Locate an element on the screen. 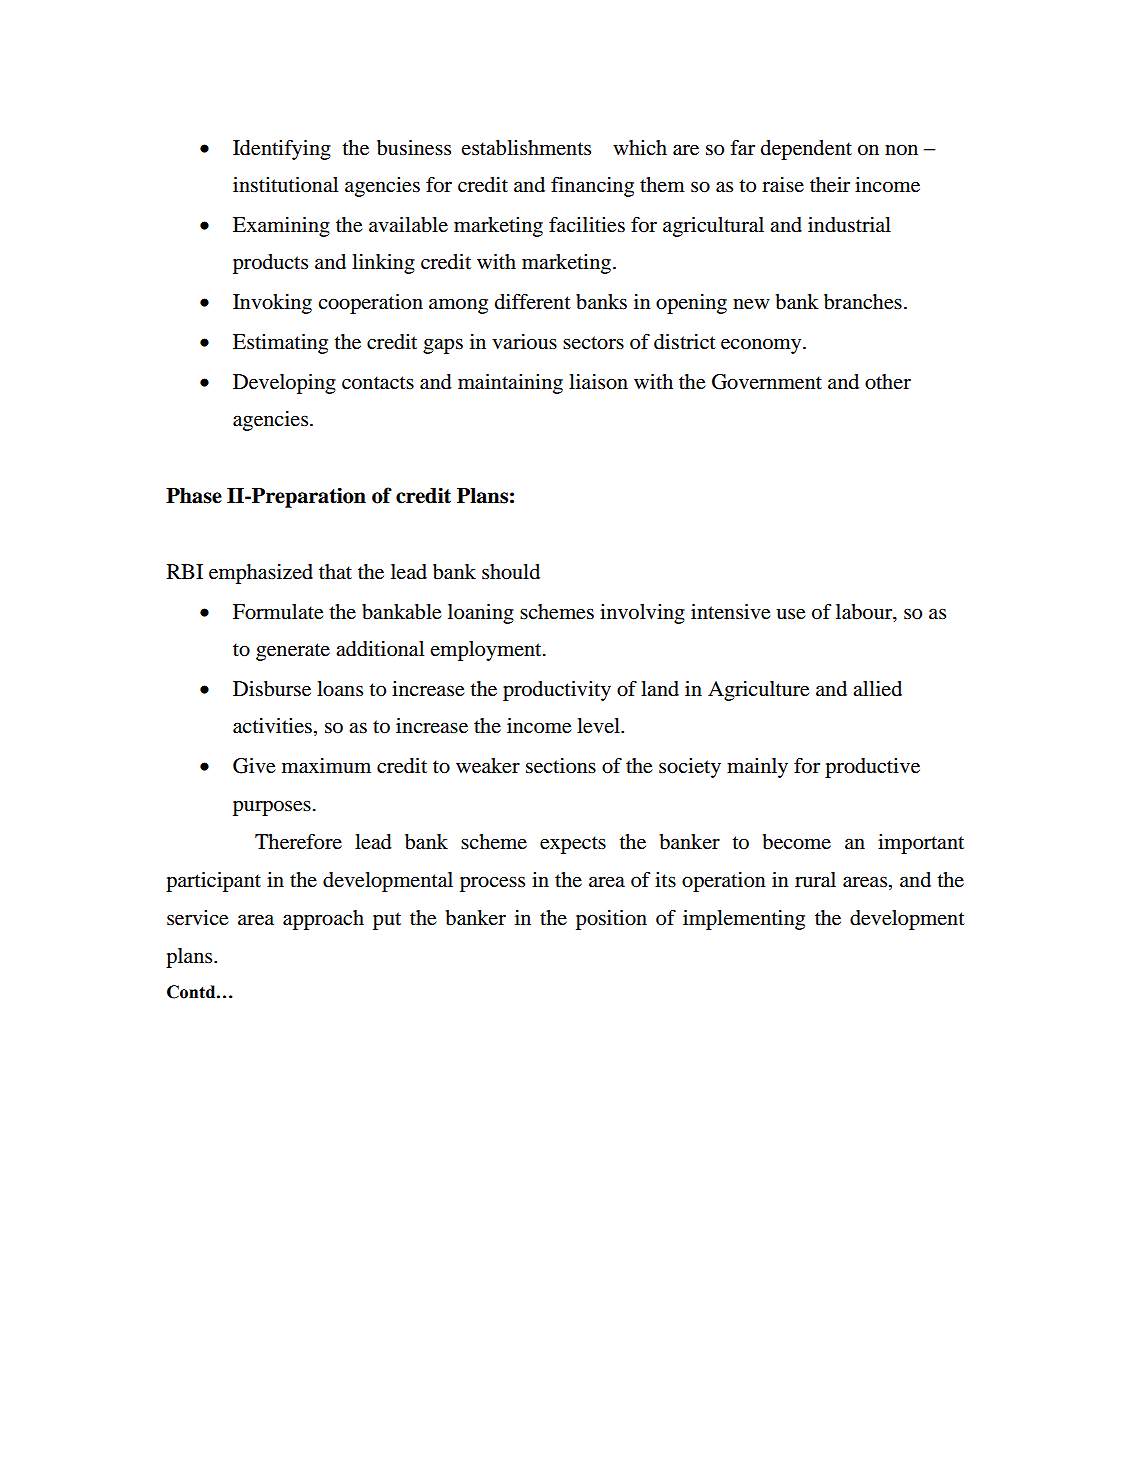 The width and height of the screenshot is (1131, 1464). emphasized is located at coordinates (261, 574).
